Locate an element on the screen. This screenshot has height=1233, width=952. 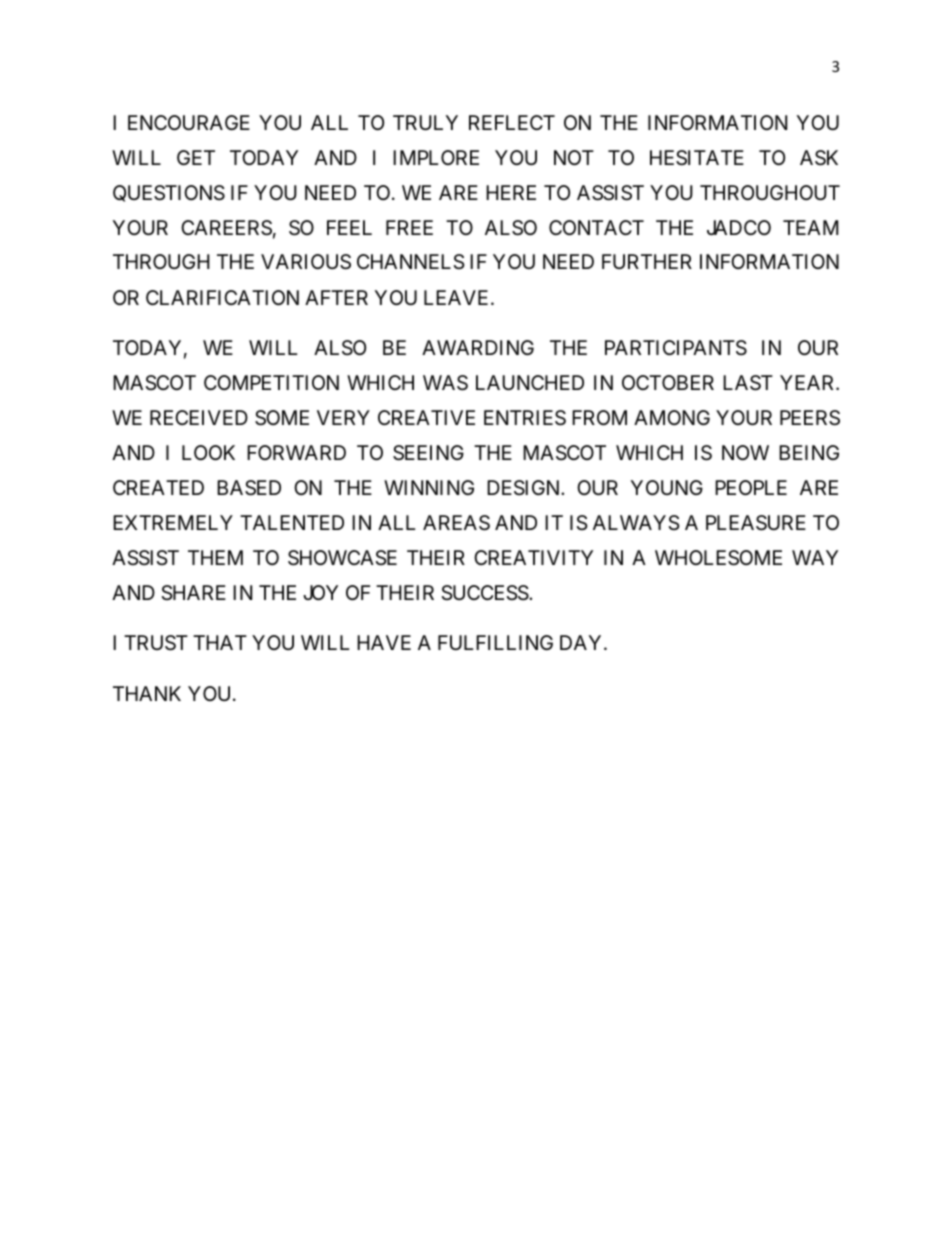
CREATIVITY is located at coordinates (533, 557).
